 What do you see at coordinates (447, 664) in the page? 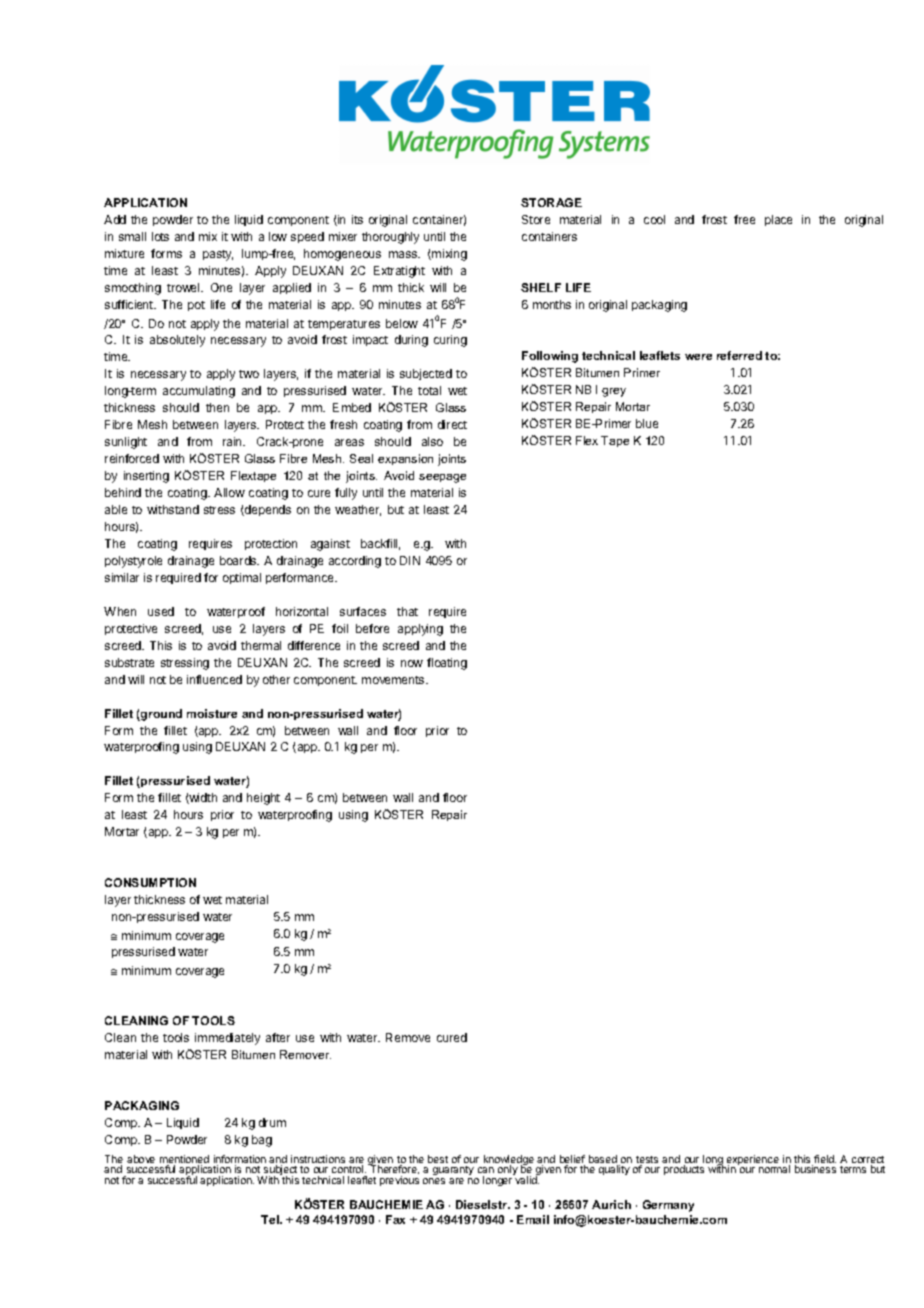
I see `floating` at bounding box center [447, 664].
